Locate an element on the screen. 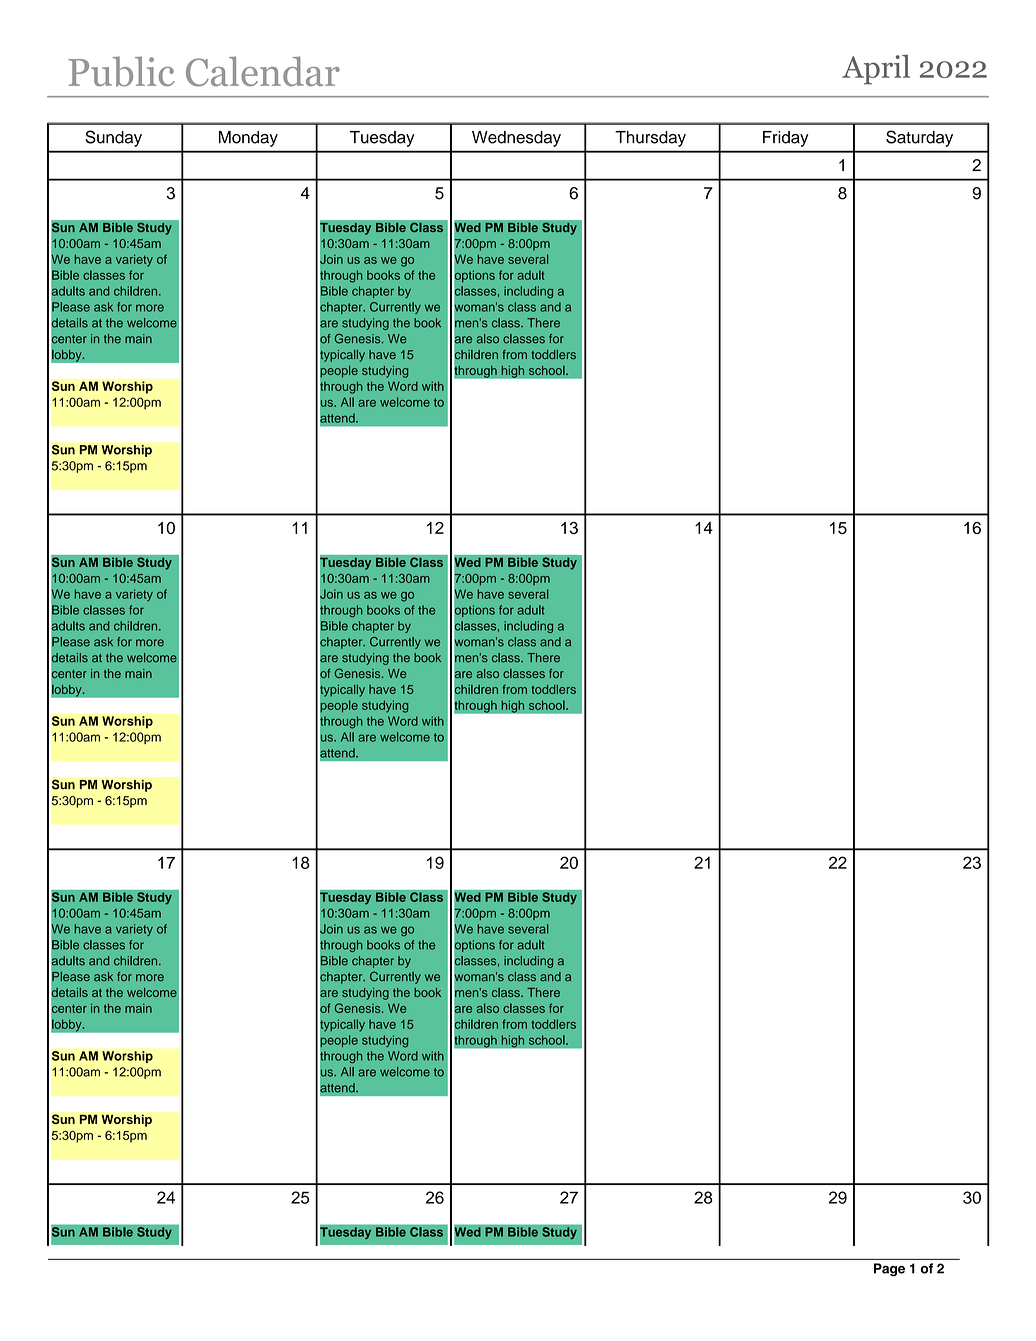  Friday is located at coordinates (786, 139).
